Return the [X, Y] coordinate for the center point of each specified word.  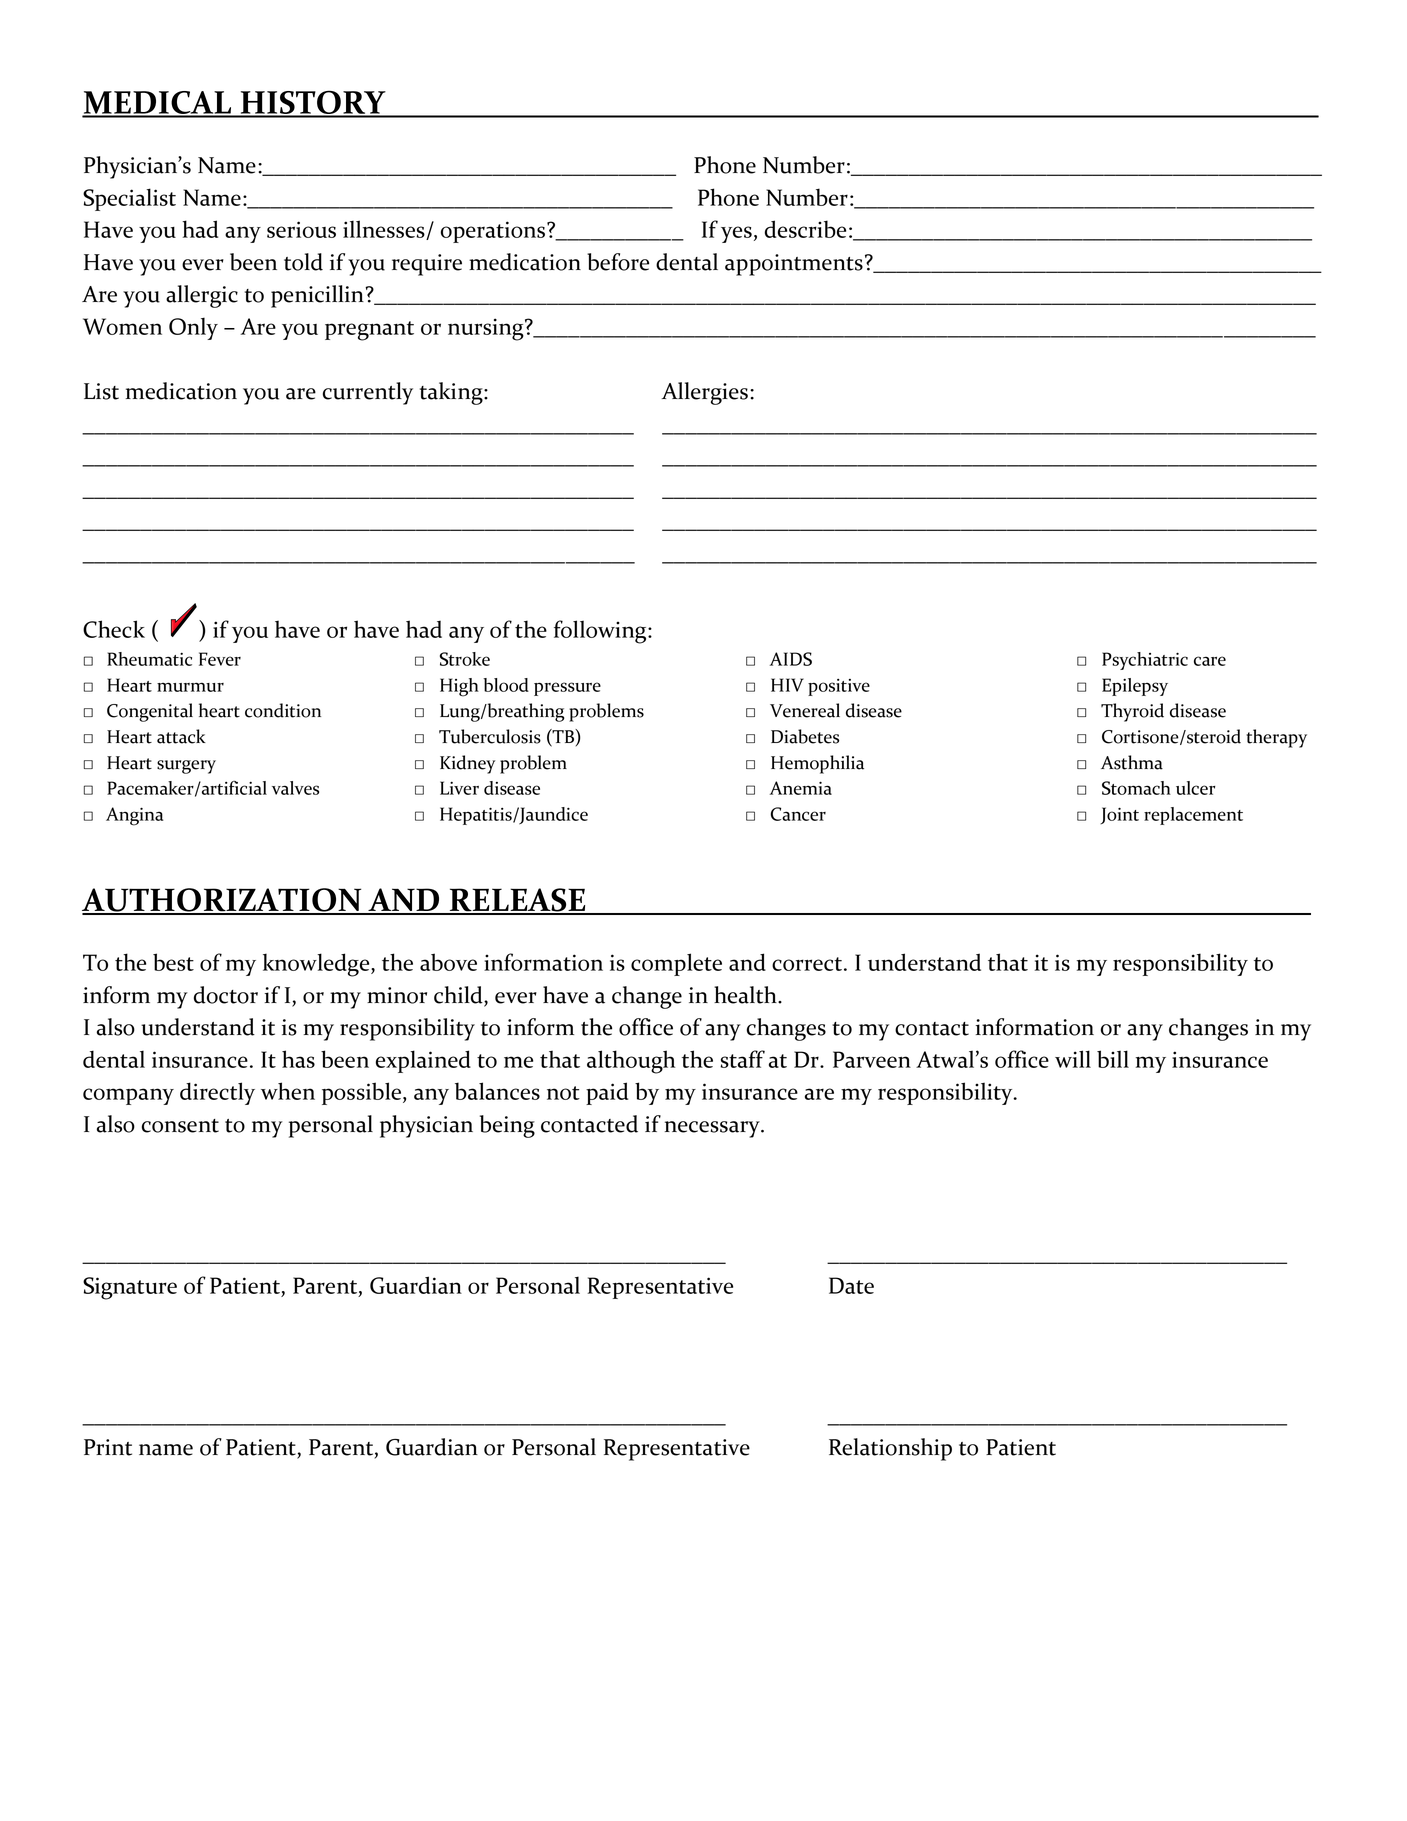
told [303, 262]
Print [108, 1447]
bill [1113, 1059]
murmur [190, 687]
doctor [226, 995]
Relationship [890, 1449]
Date [851, 1285]
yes [736, 234]
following [601, 632]
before [618, 262]
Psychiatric [1145, 661]
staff [742, 1059]
